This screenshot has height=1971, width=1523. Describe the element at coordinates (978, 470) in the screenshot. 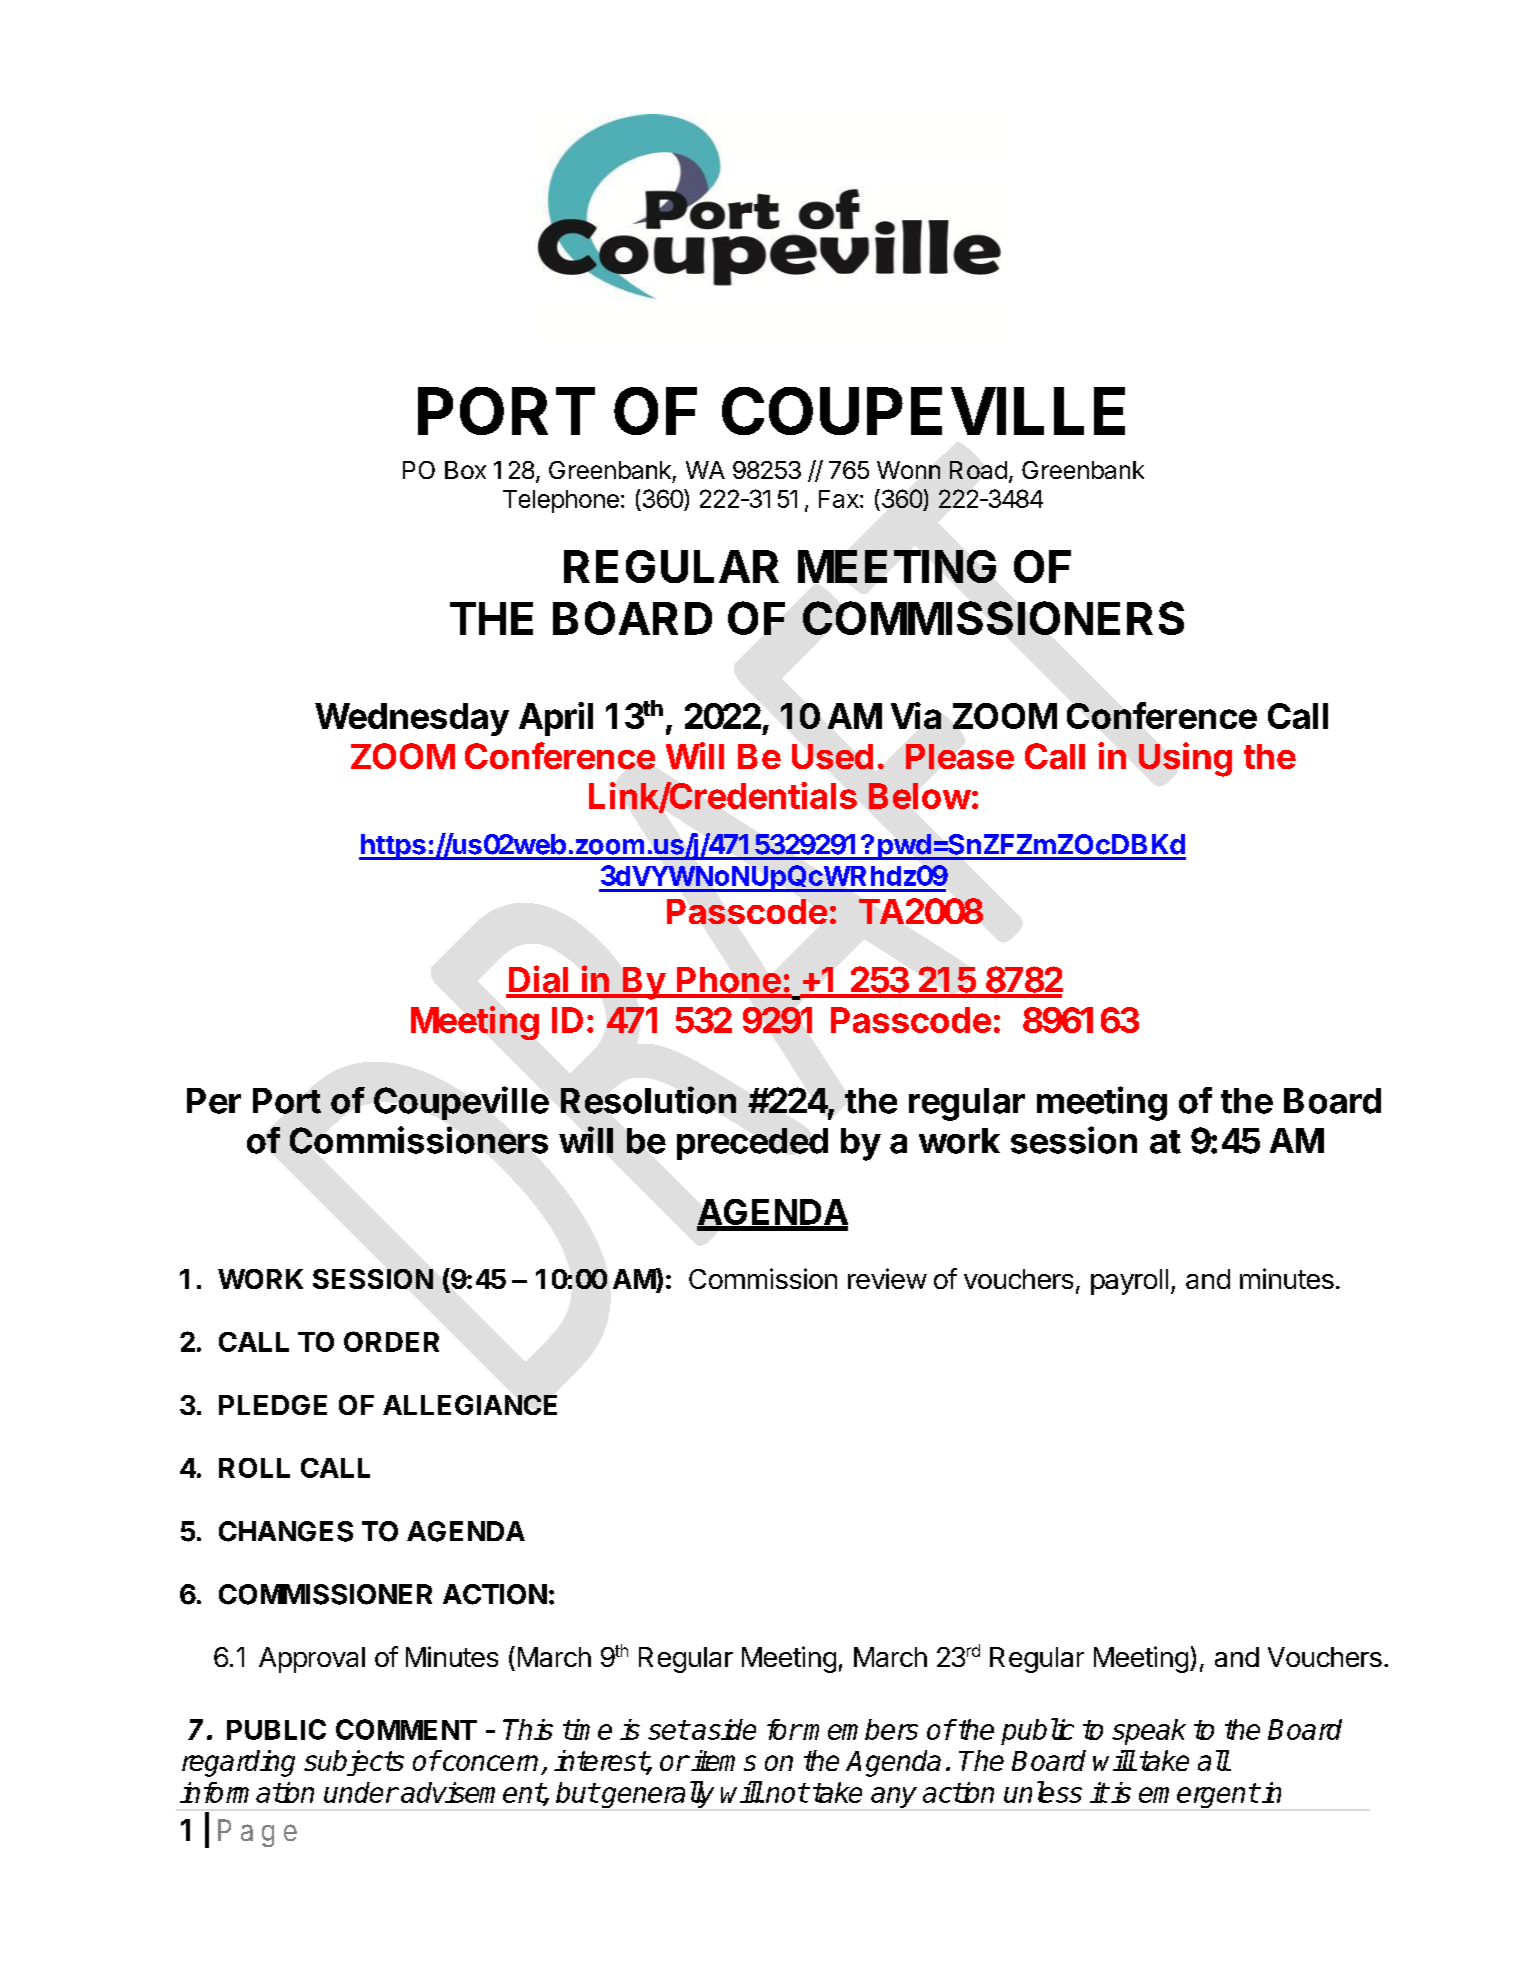

I see `Road` at that location.
